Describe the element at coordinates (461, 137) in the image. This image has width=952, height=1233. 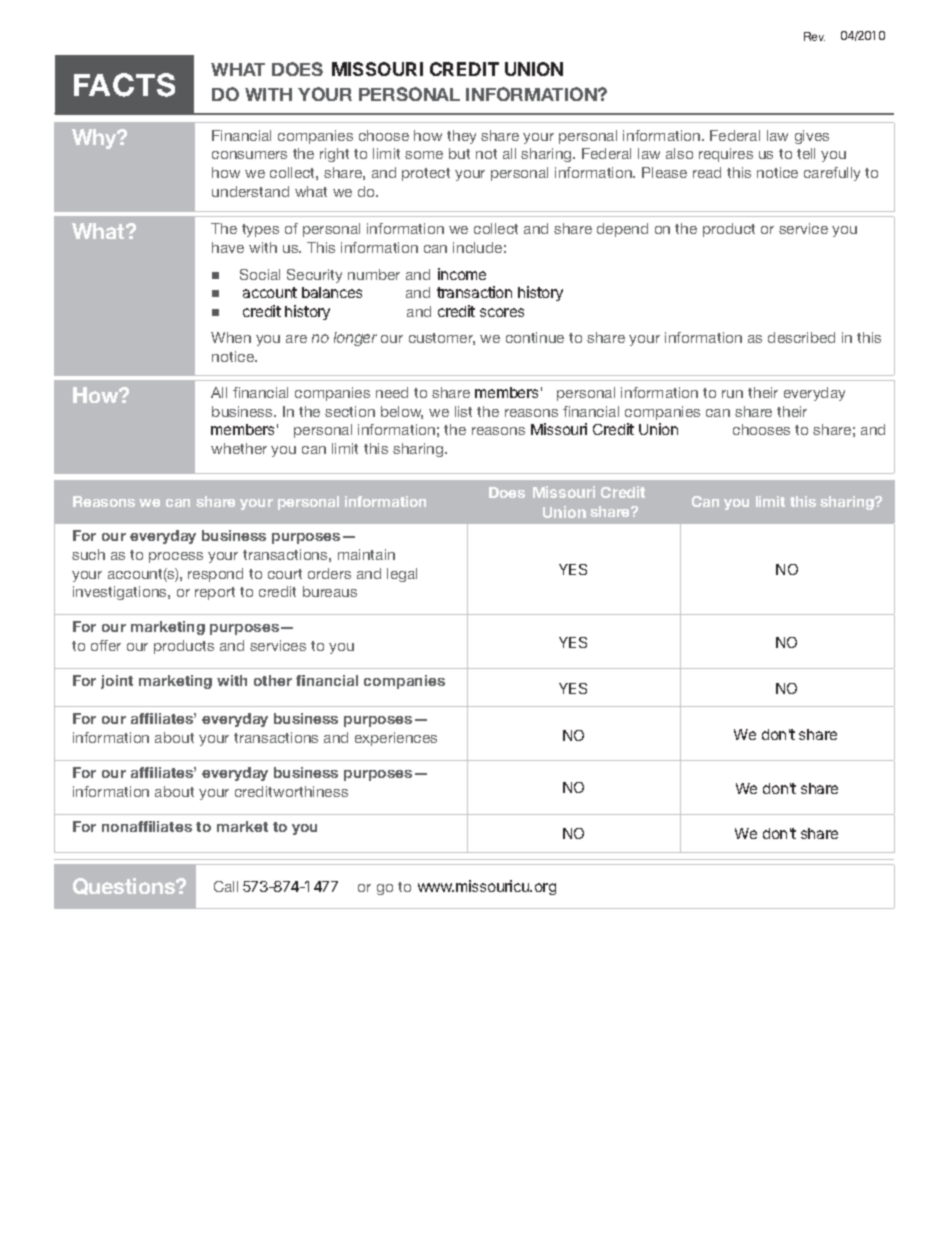
I see `they` at that location.
